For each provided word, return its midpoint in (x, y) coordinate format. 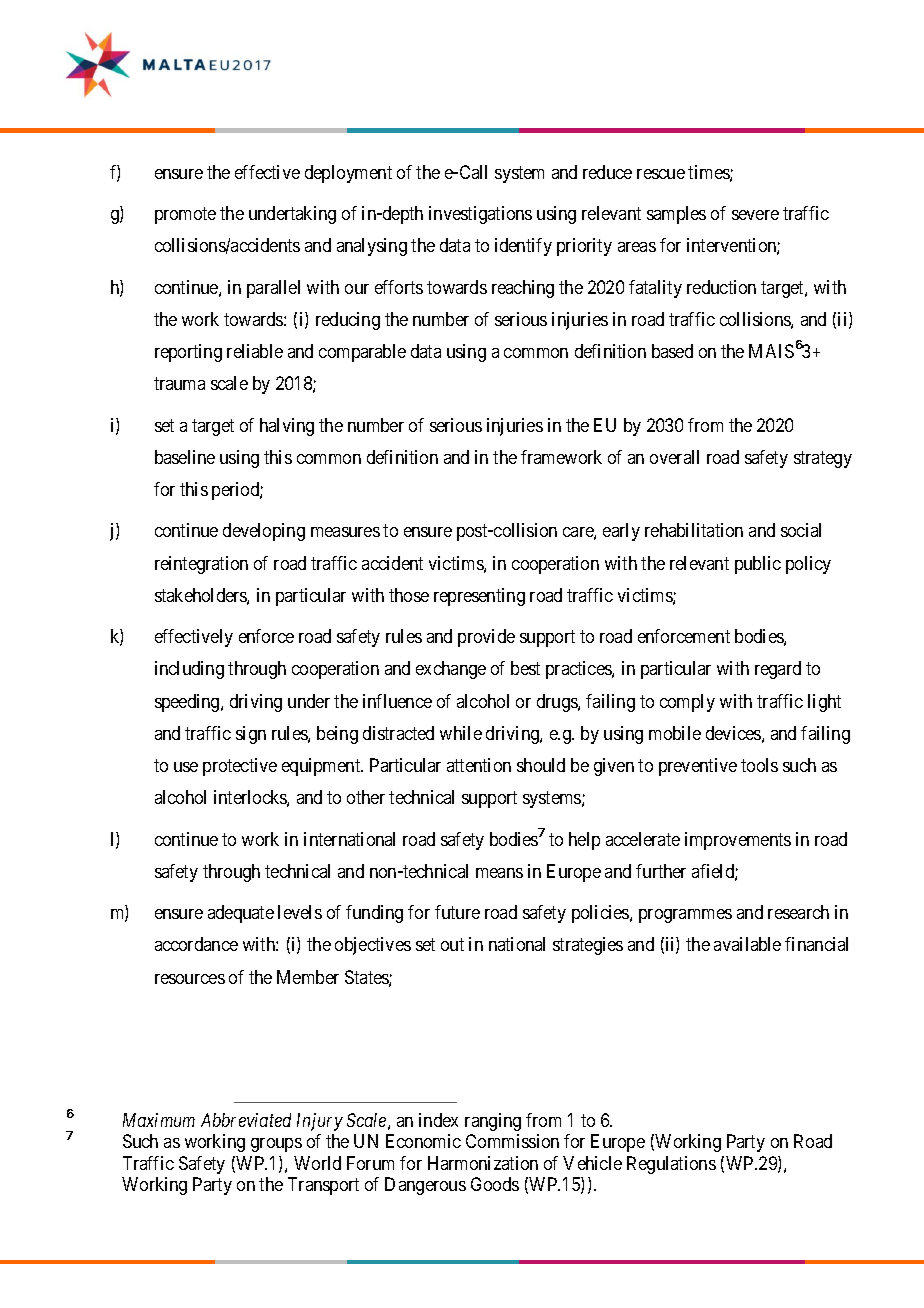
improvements (738, 841)
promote (185, 215)
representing (479, 597)
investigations (480, 215)
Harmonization (483, 1163)
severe (755, 215)
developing (264, 532)
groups (276, 1145)
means (499, 873)
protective (240, 767)
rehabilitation (694, 530)
